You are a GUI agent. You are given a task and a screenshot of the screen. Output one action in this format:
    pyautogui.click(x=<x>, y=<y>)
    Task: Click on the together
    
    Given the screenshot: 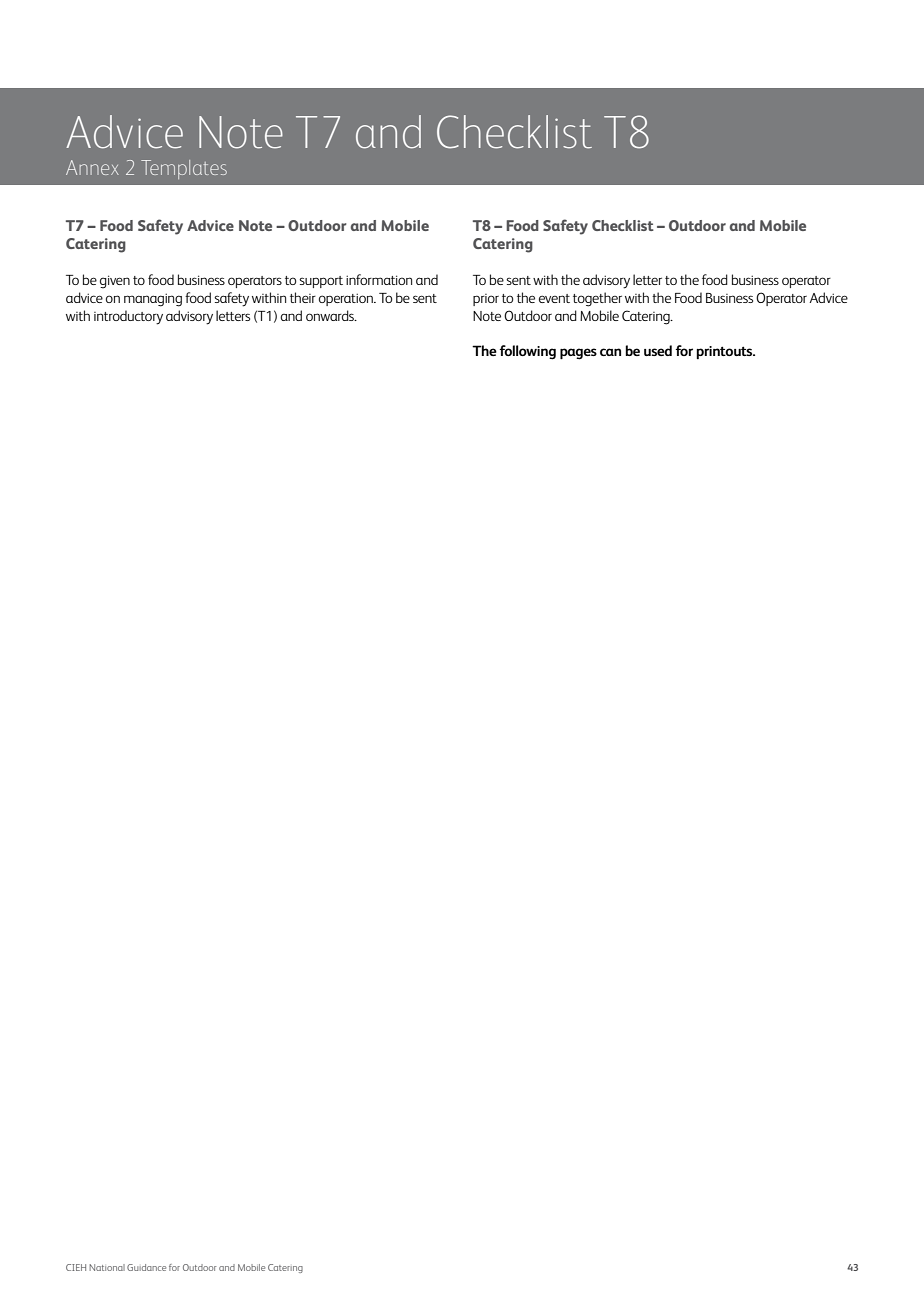 What is the action you would take?
    pyautogui.click(x=597, y=299)
